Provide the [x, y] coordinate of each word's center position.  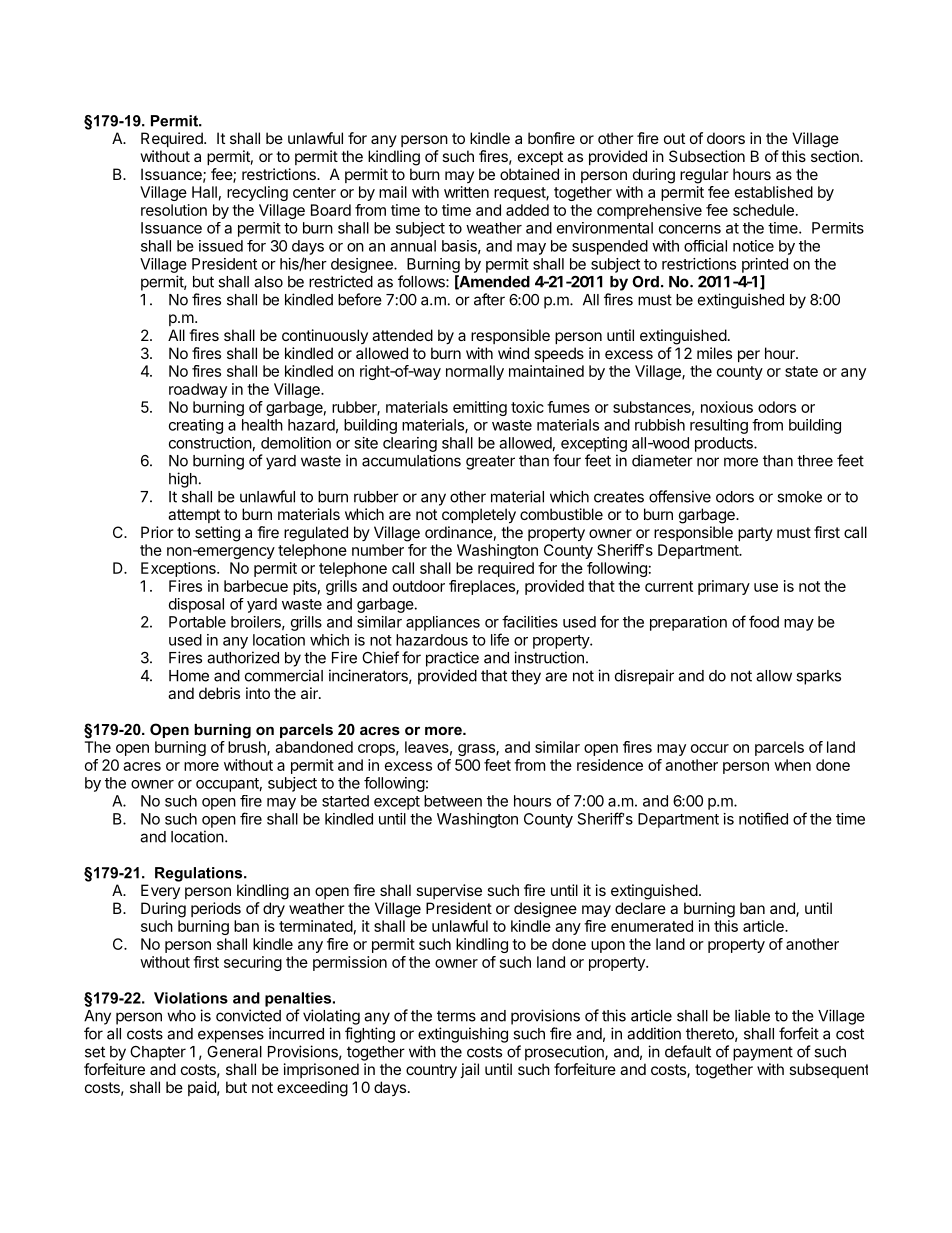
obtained [529, 174]
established [774, 192]
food [764, 621]
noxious [727, 407]
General [234, 1052]
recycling [257, 193]
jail [469, 1070]
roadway [198, 390]
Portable [197, 622]
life [500, 639]
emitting [480, 408]
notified [763, 818]
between [453, 801]
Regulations [200, 874]
